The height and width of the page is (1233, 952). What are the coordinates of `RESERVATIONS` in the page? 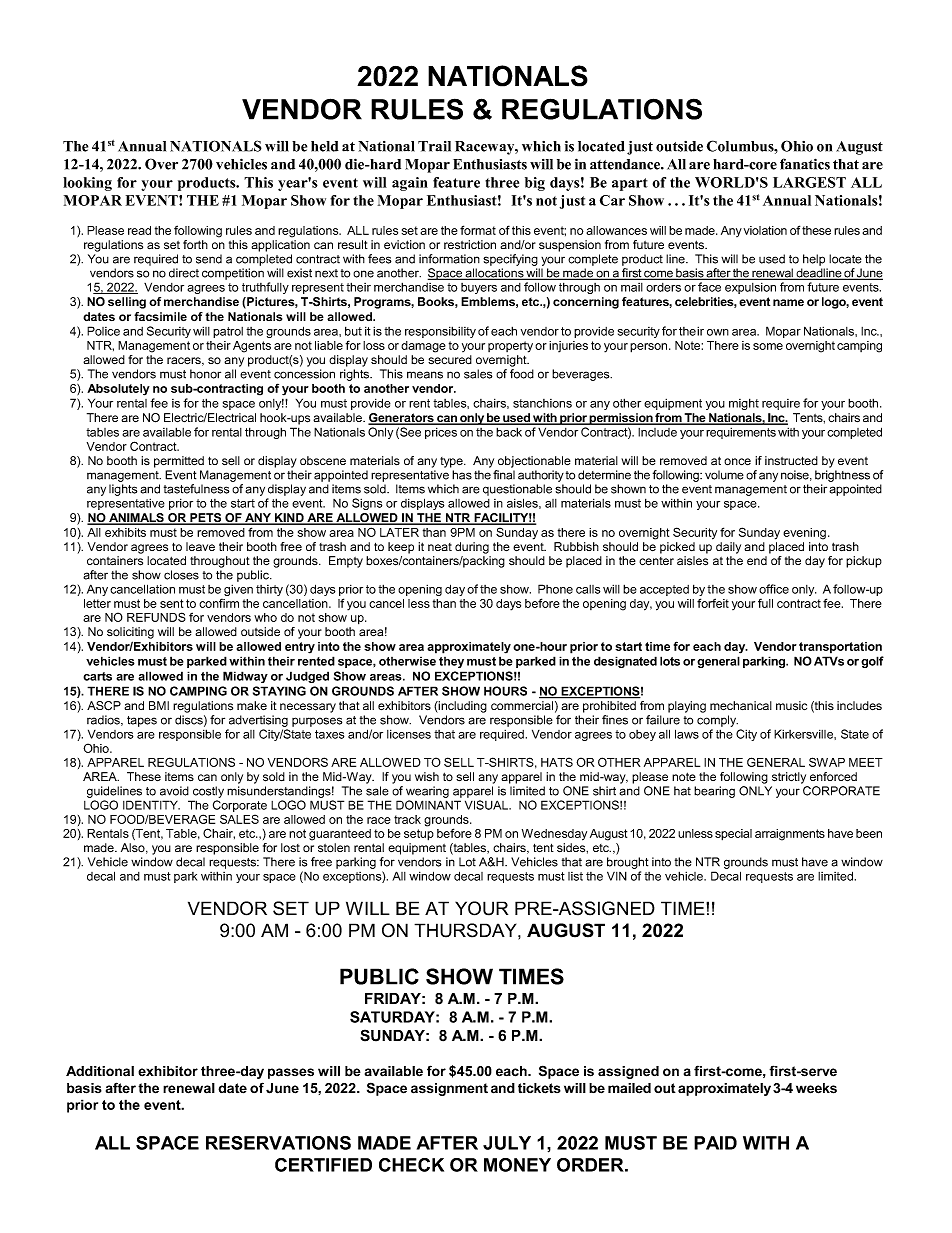 It's located at (278, 1143).
